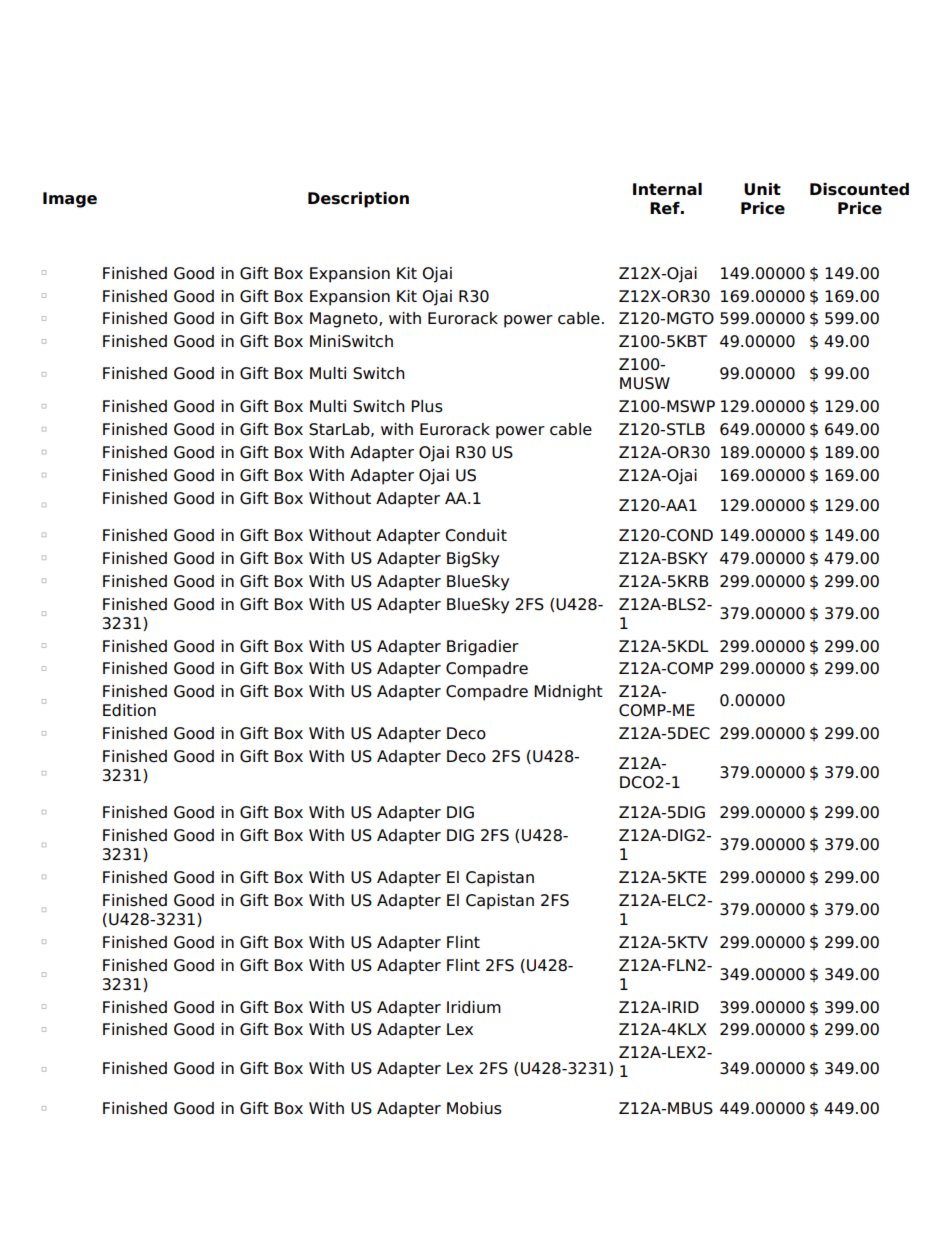 The image size is (952, 1233). Describe the element at coordinates (474, 1108) in the screenshot. I see `Mobius` at that location.
